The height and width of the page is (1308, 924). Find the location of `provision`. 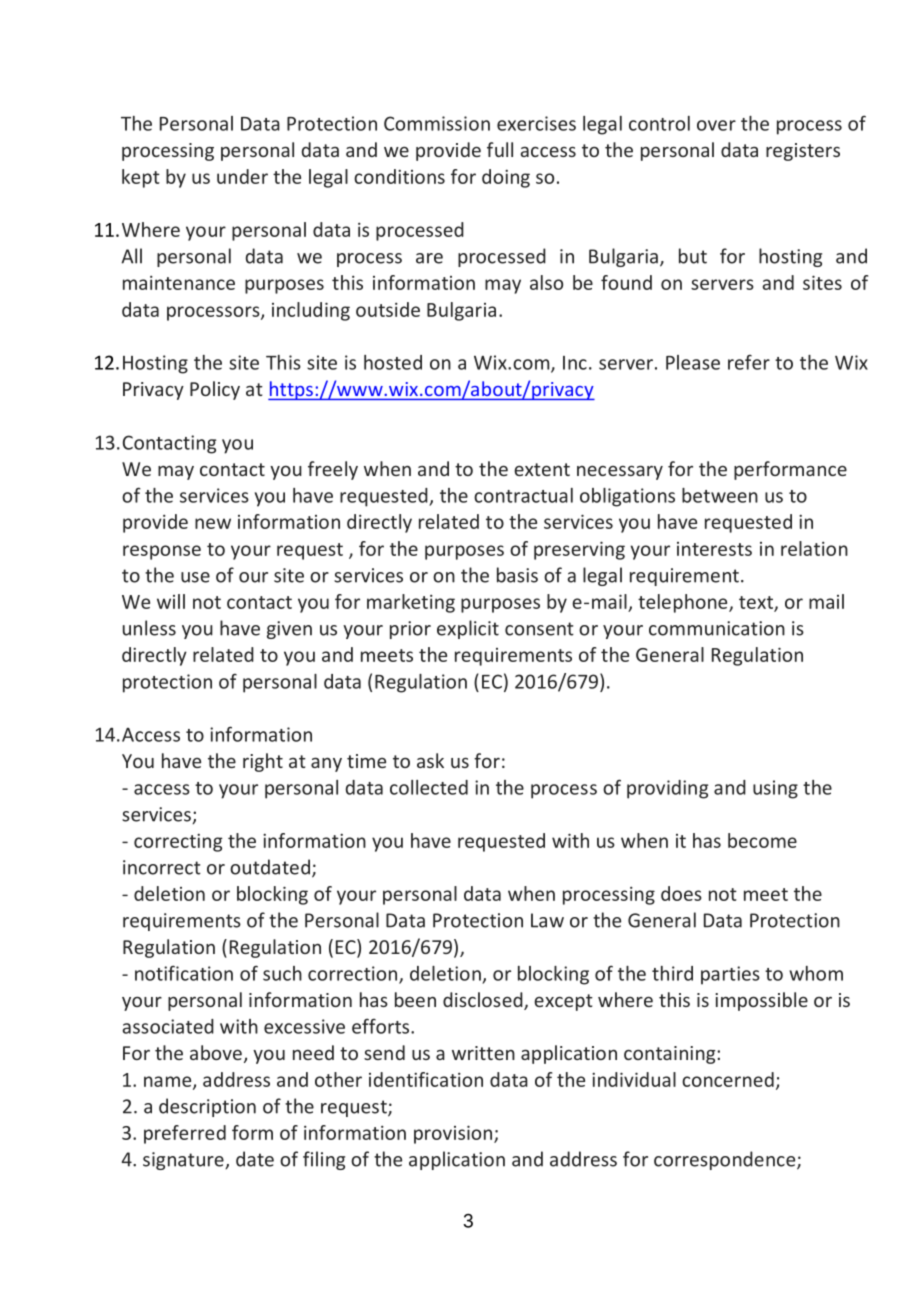

provision is located at coordinates (454, 1134).
